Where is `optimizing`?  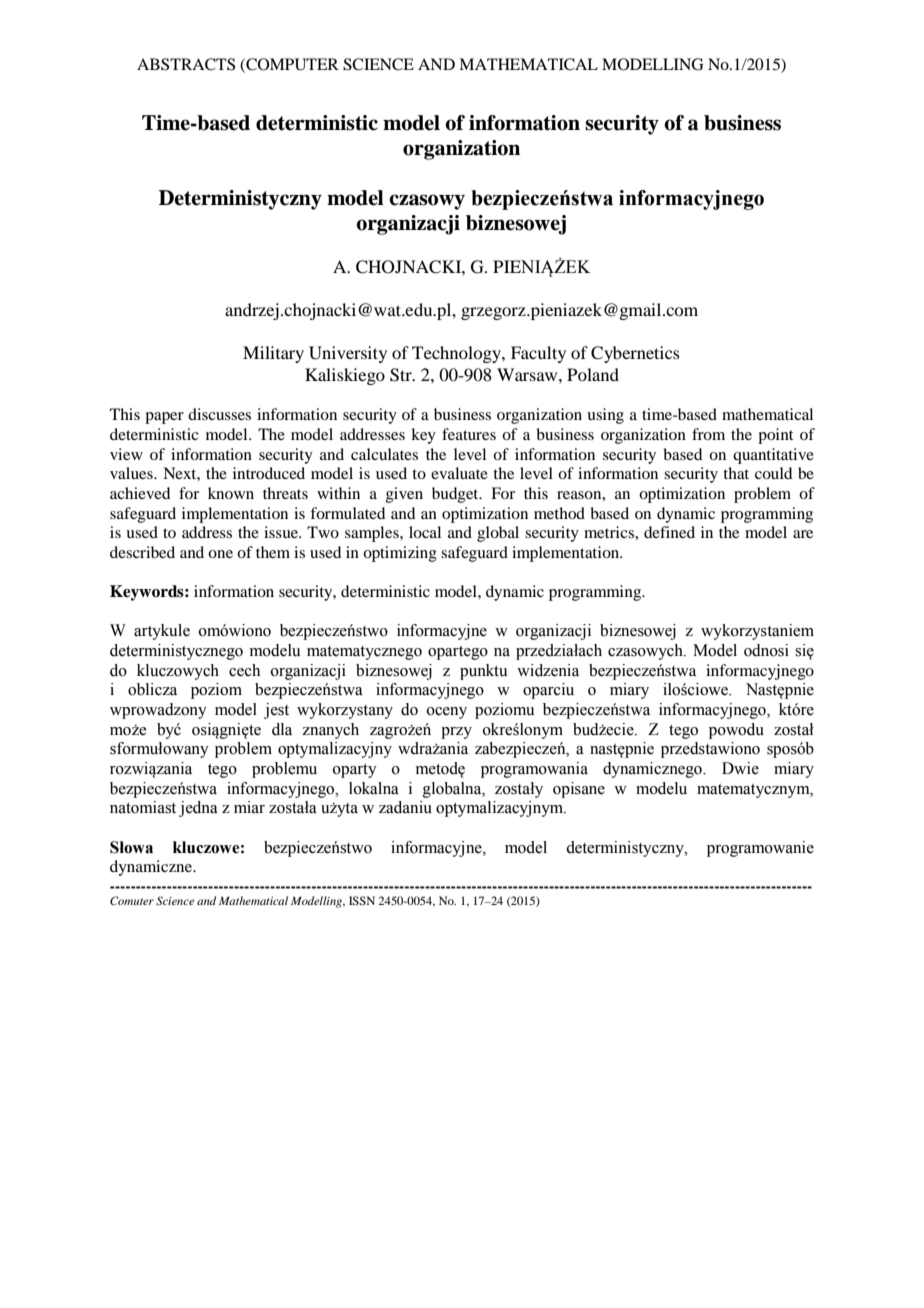 optimizing is located at coordinates (400, 554).
